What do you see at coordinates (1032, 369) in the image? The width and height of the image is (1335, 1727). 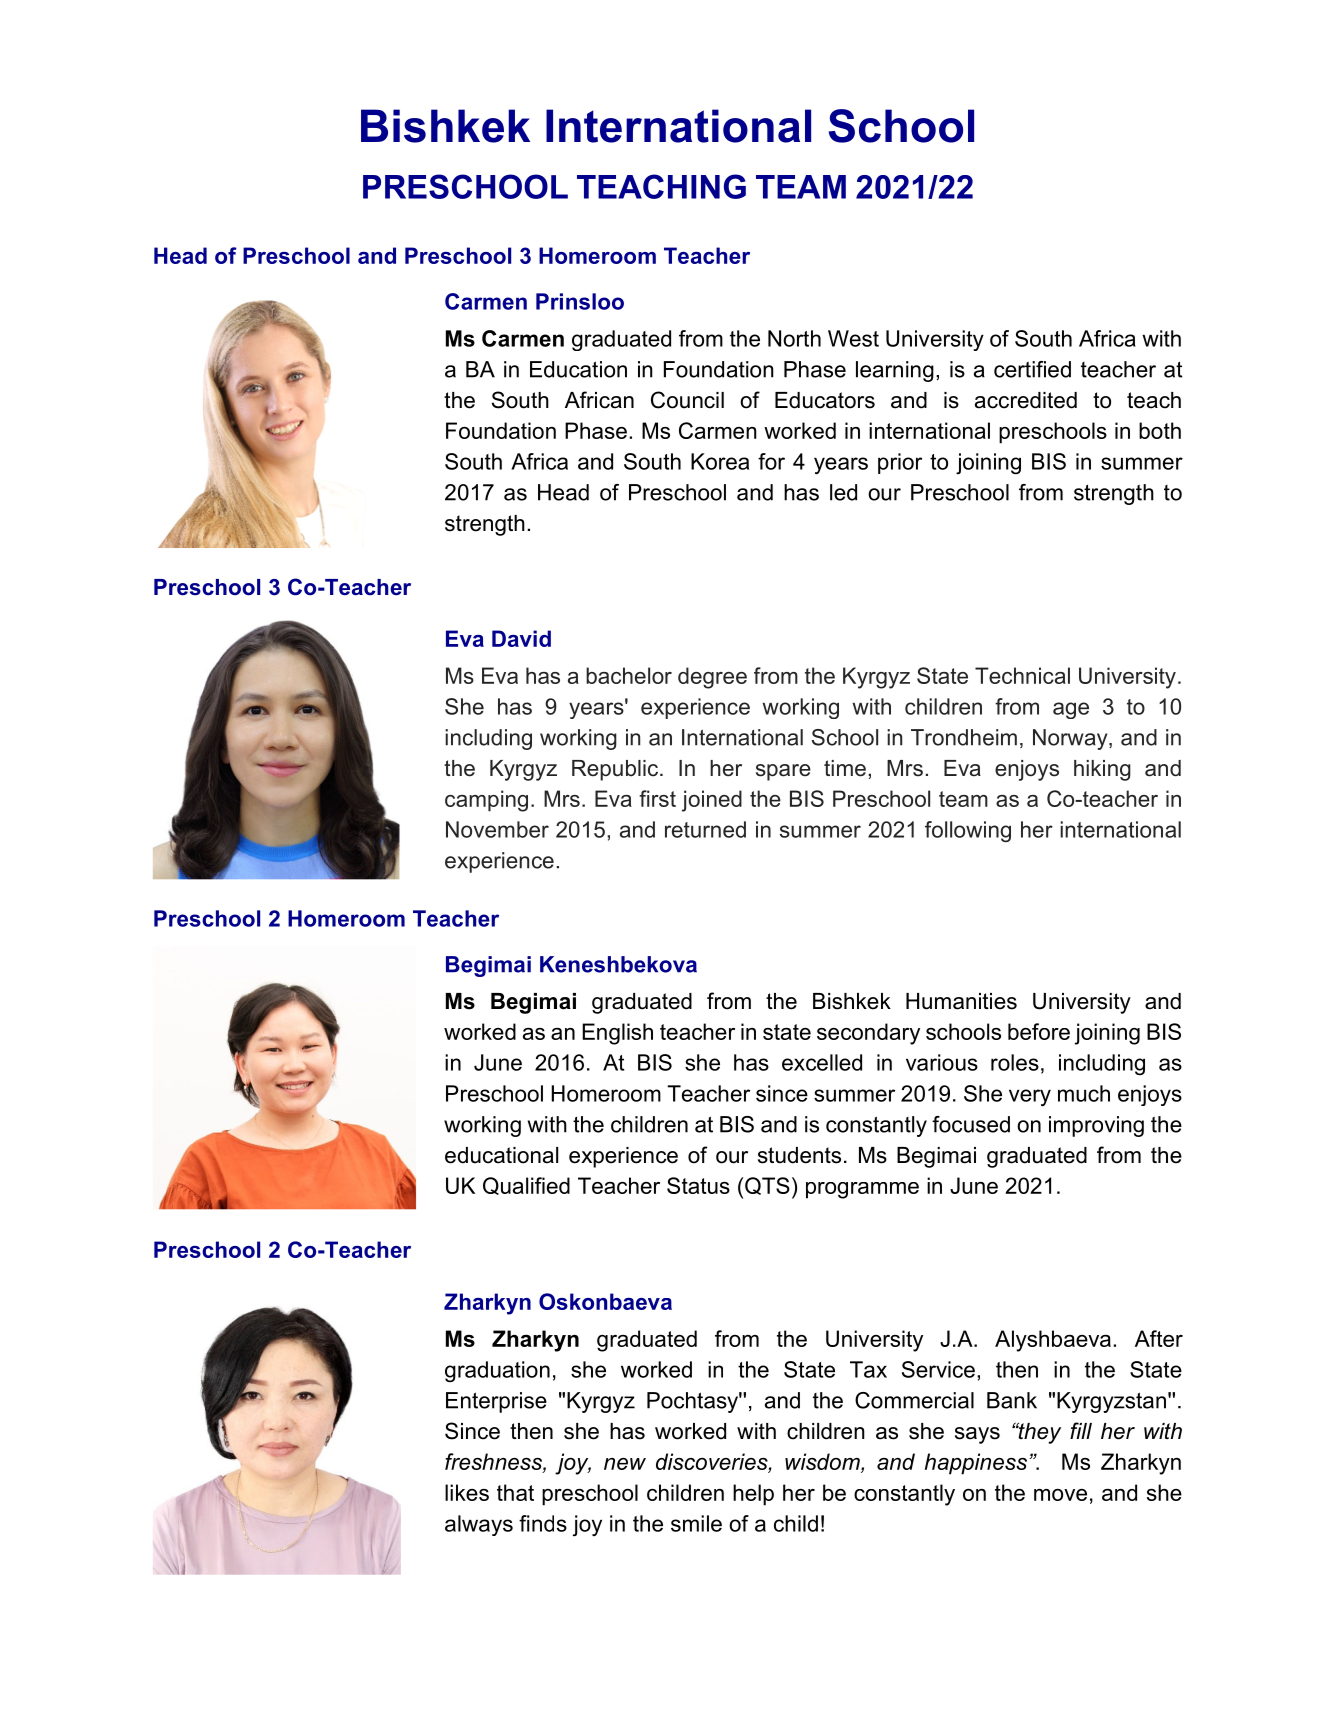 I see `certified` at bounding box center [1032, 369].
